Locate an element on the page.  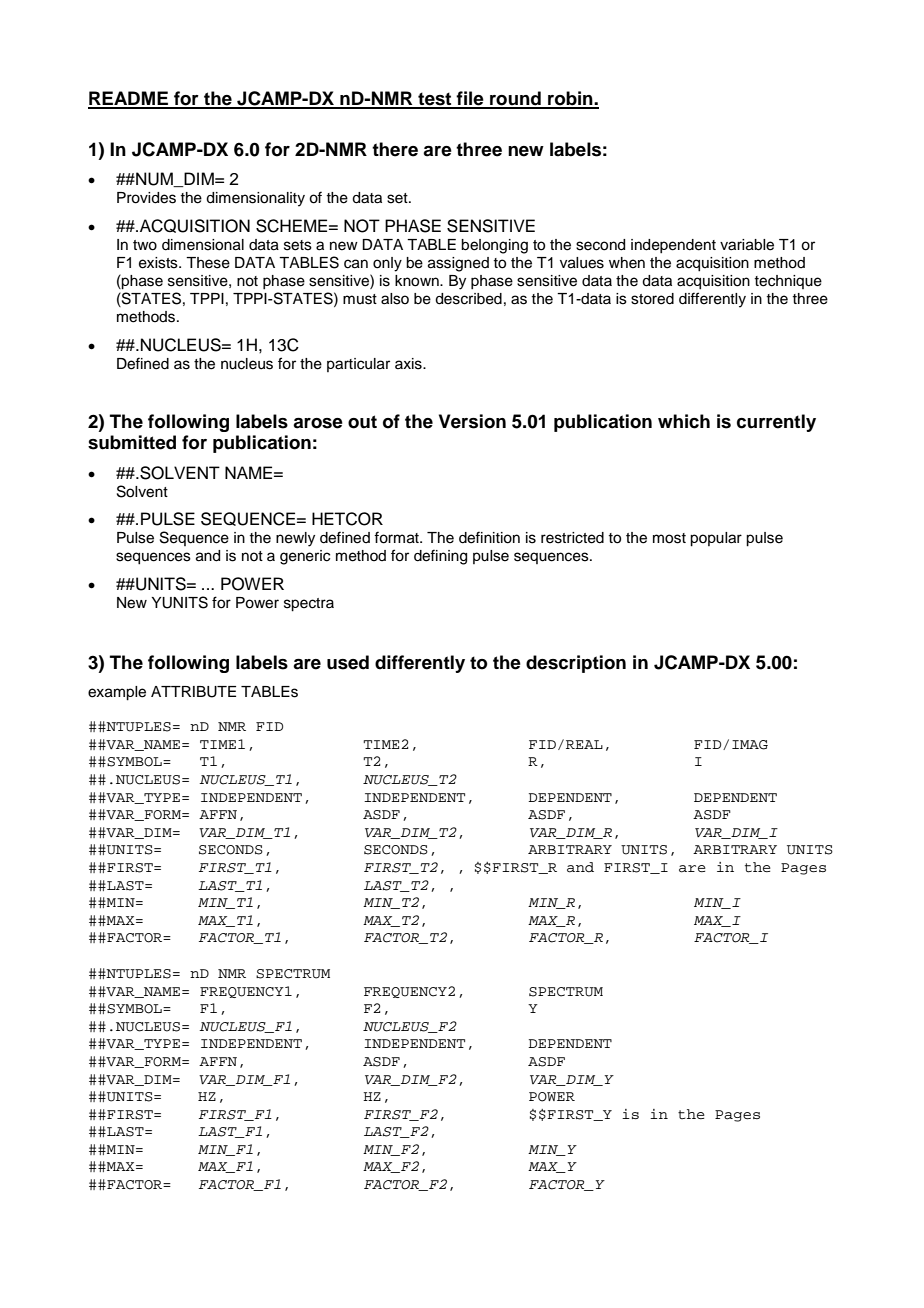
description is located at coordinates (576, 664).
